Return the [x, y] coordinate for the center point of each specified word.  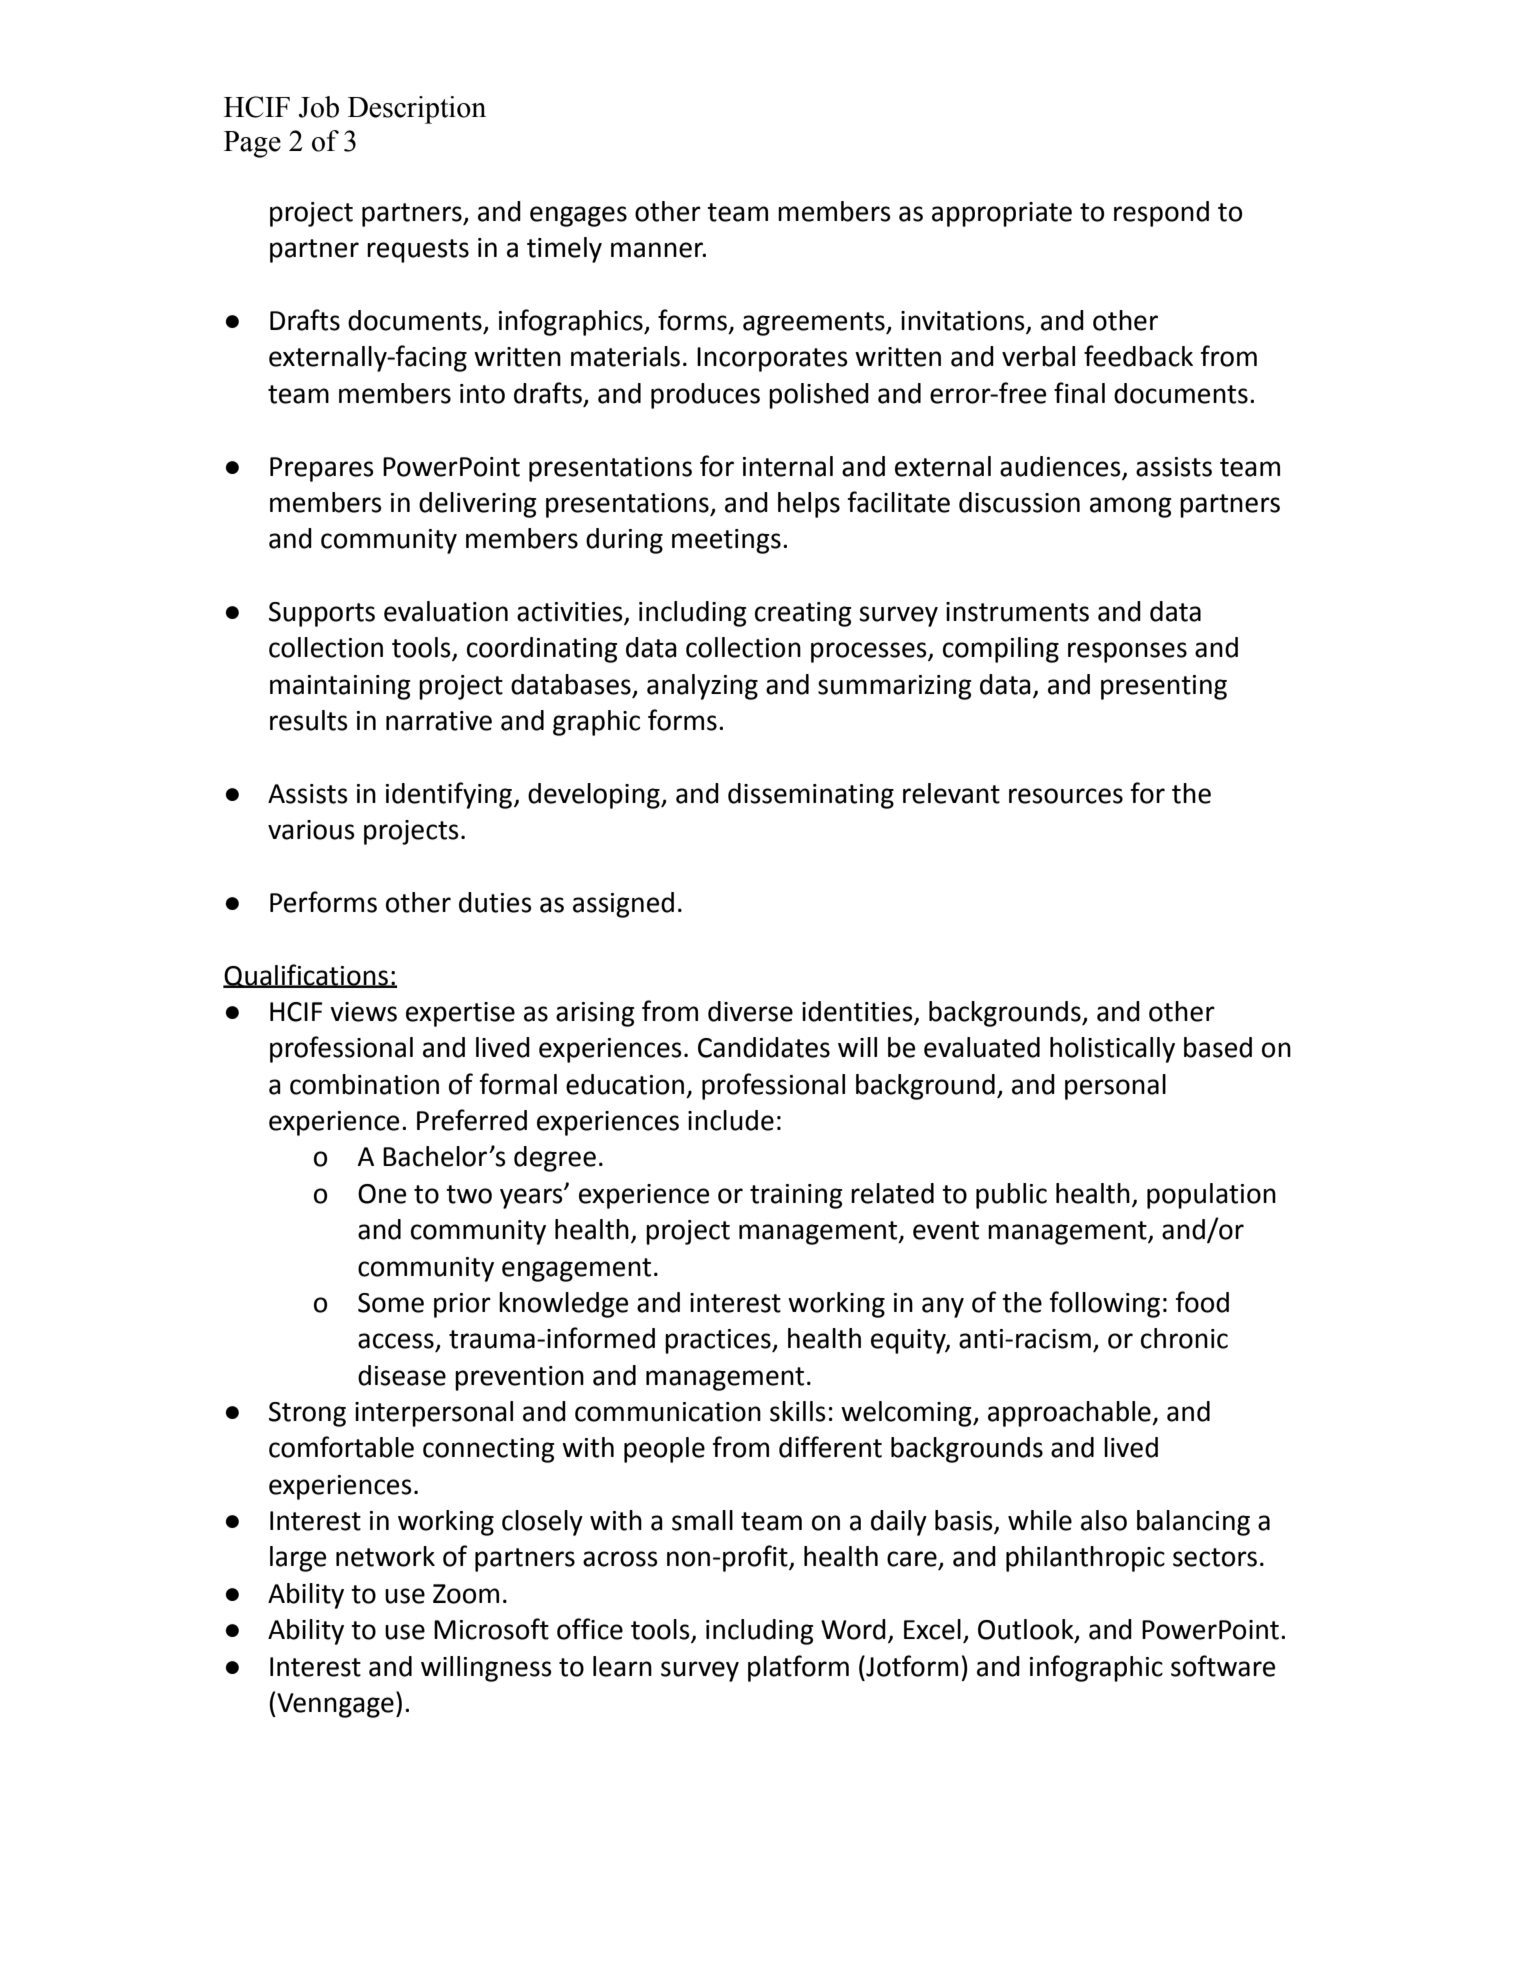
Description [417, 110]
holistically [1112, 1050]
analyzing [702, 687]
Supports [322, 614]
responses [1127, 652]
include [731, 1120]
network [385, 1556]
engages [578, 216]
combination [364, 1084]
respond [1161, 214]
